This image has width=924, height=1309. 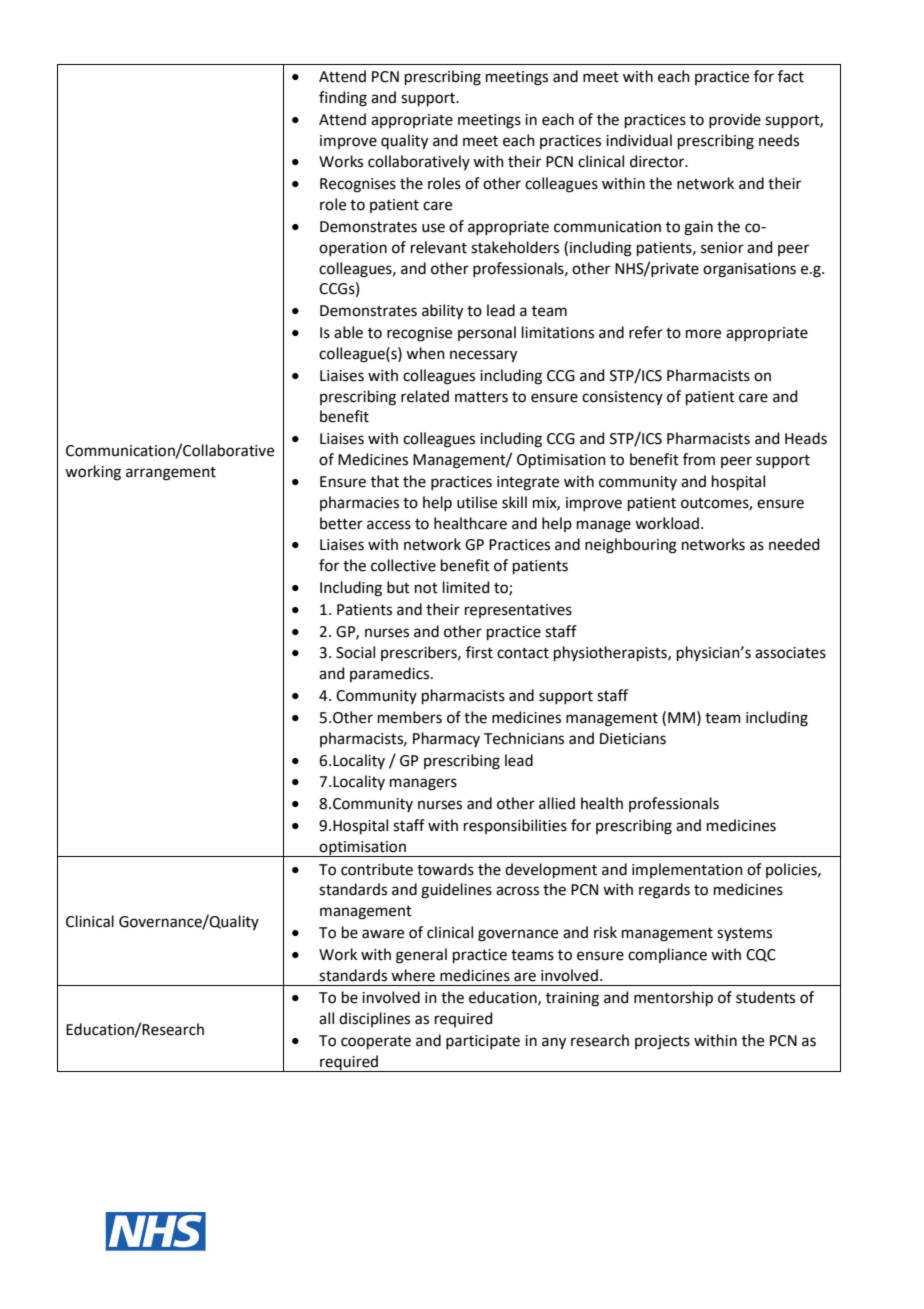 What do you see at coordinates (341, 523) in the image?
I see `better` at bounding box center [341, 523].
